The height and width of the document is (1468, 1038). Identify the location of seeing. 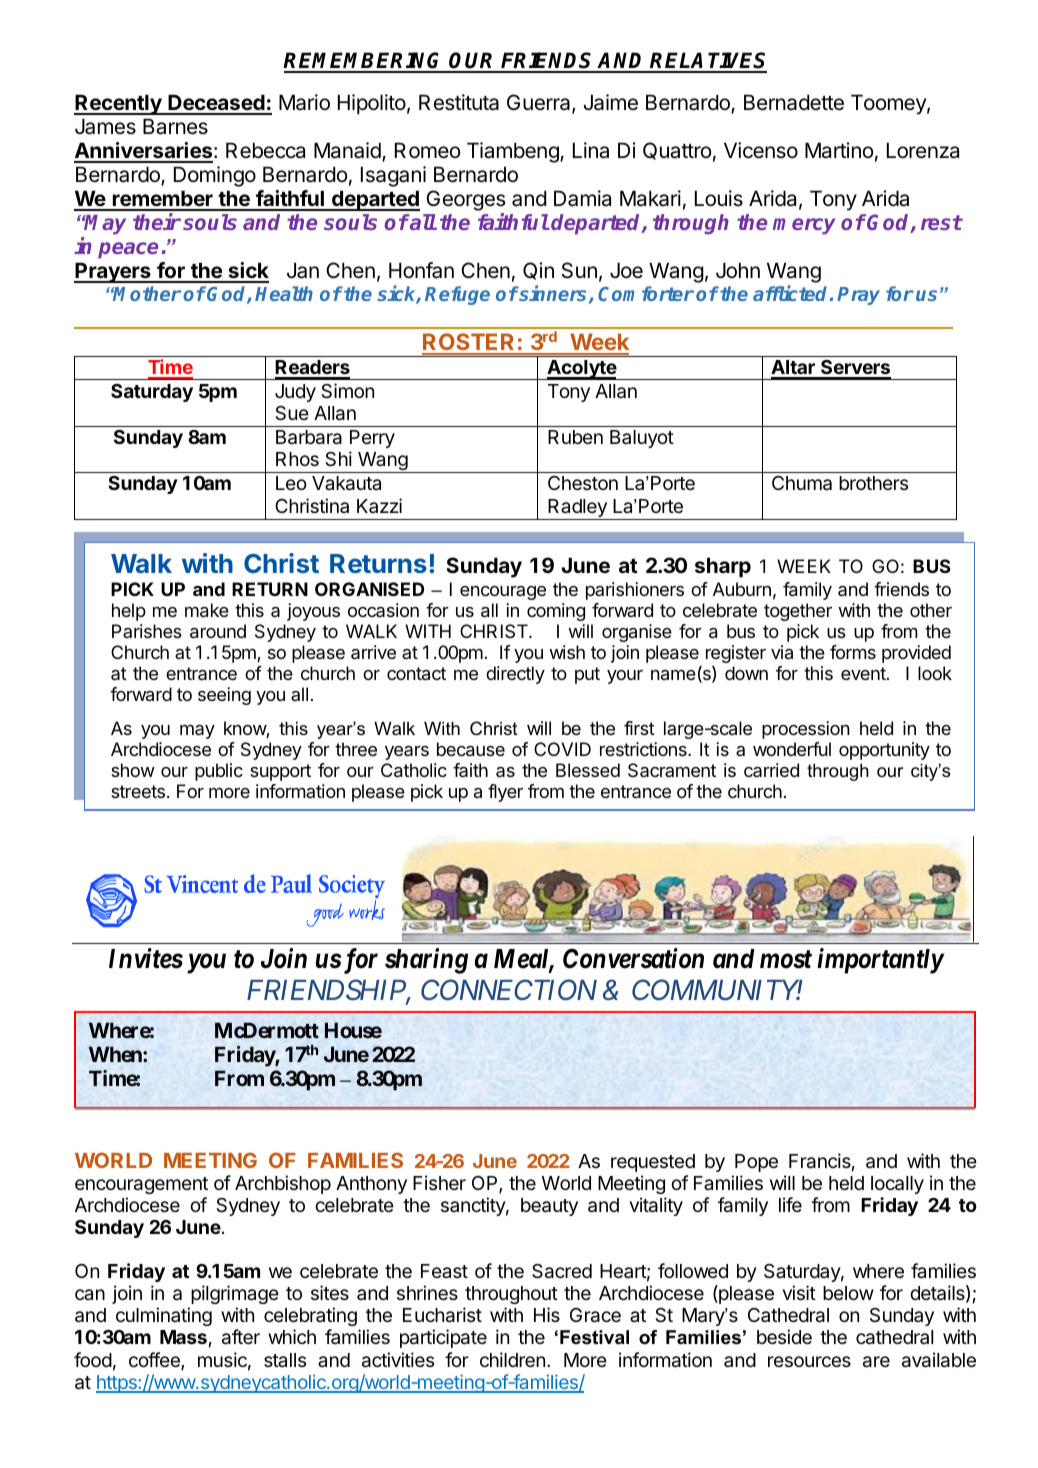
(224, 696).
